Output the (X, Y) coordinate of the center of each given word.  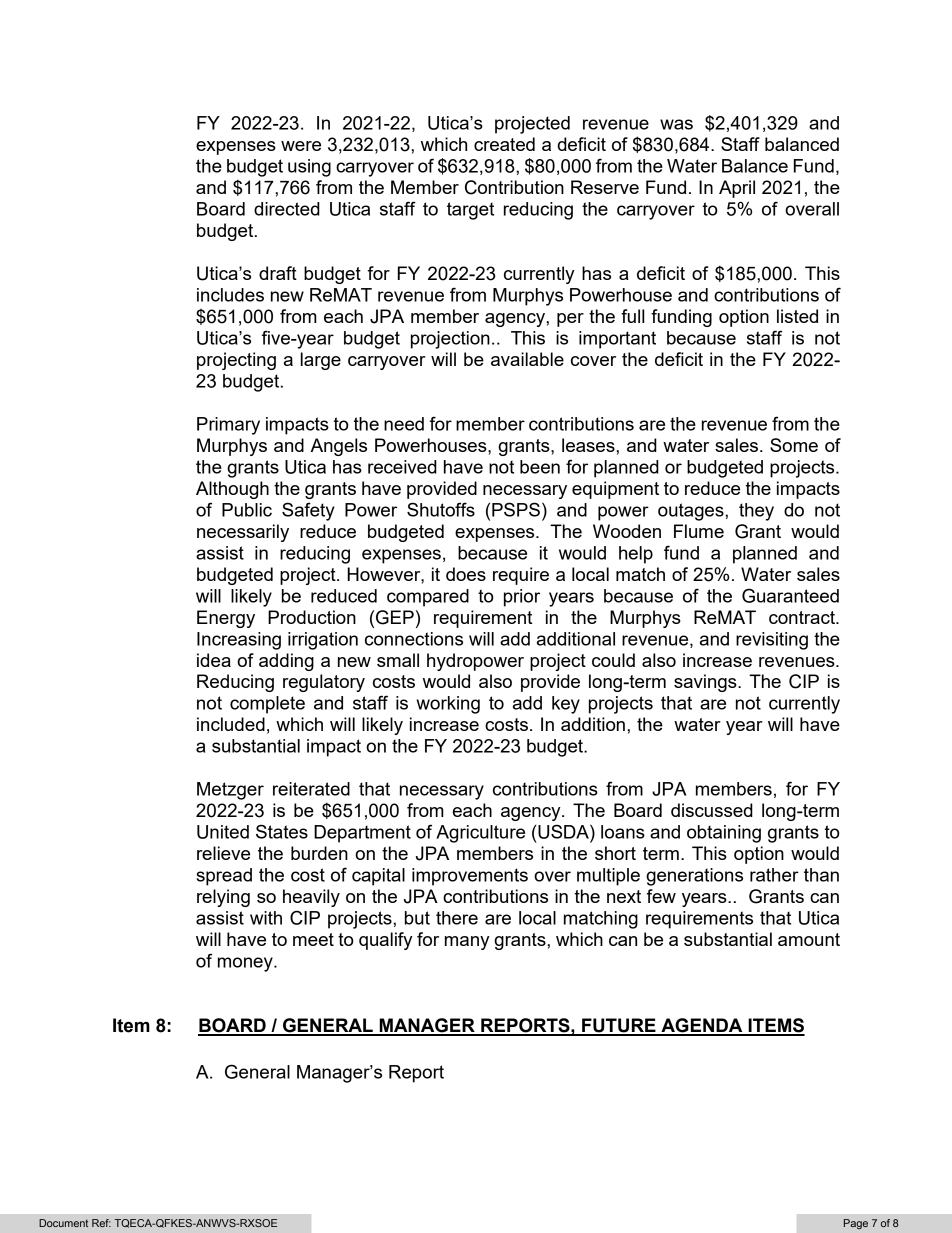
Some (794, 445)
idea (214, 660)
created (504, 144)
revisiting (772, 641)
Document (63, 1223)
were (301, 146)
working (448, 705)
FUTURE (619, 1026)
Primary (228, 426)
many (467, 943)
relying (223, 898)
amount (809, 939)
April (737, 189)
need (404, 424)
